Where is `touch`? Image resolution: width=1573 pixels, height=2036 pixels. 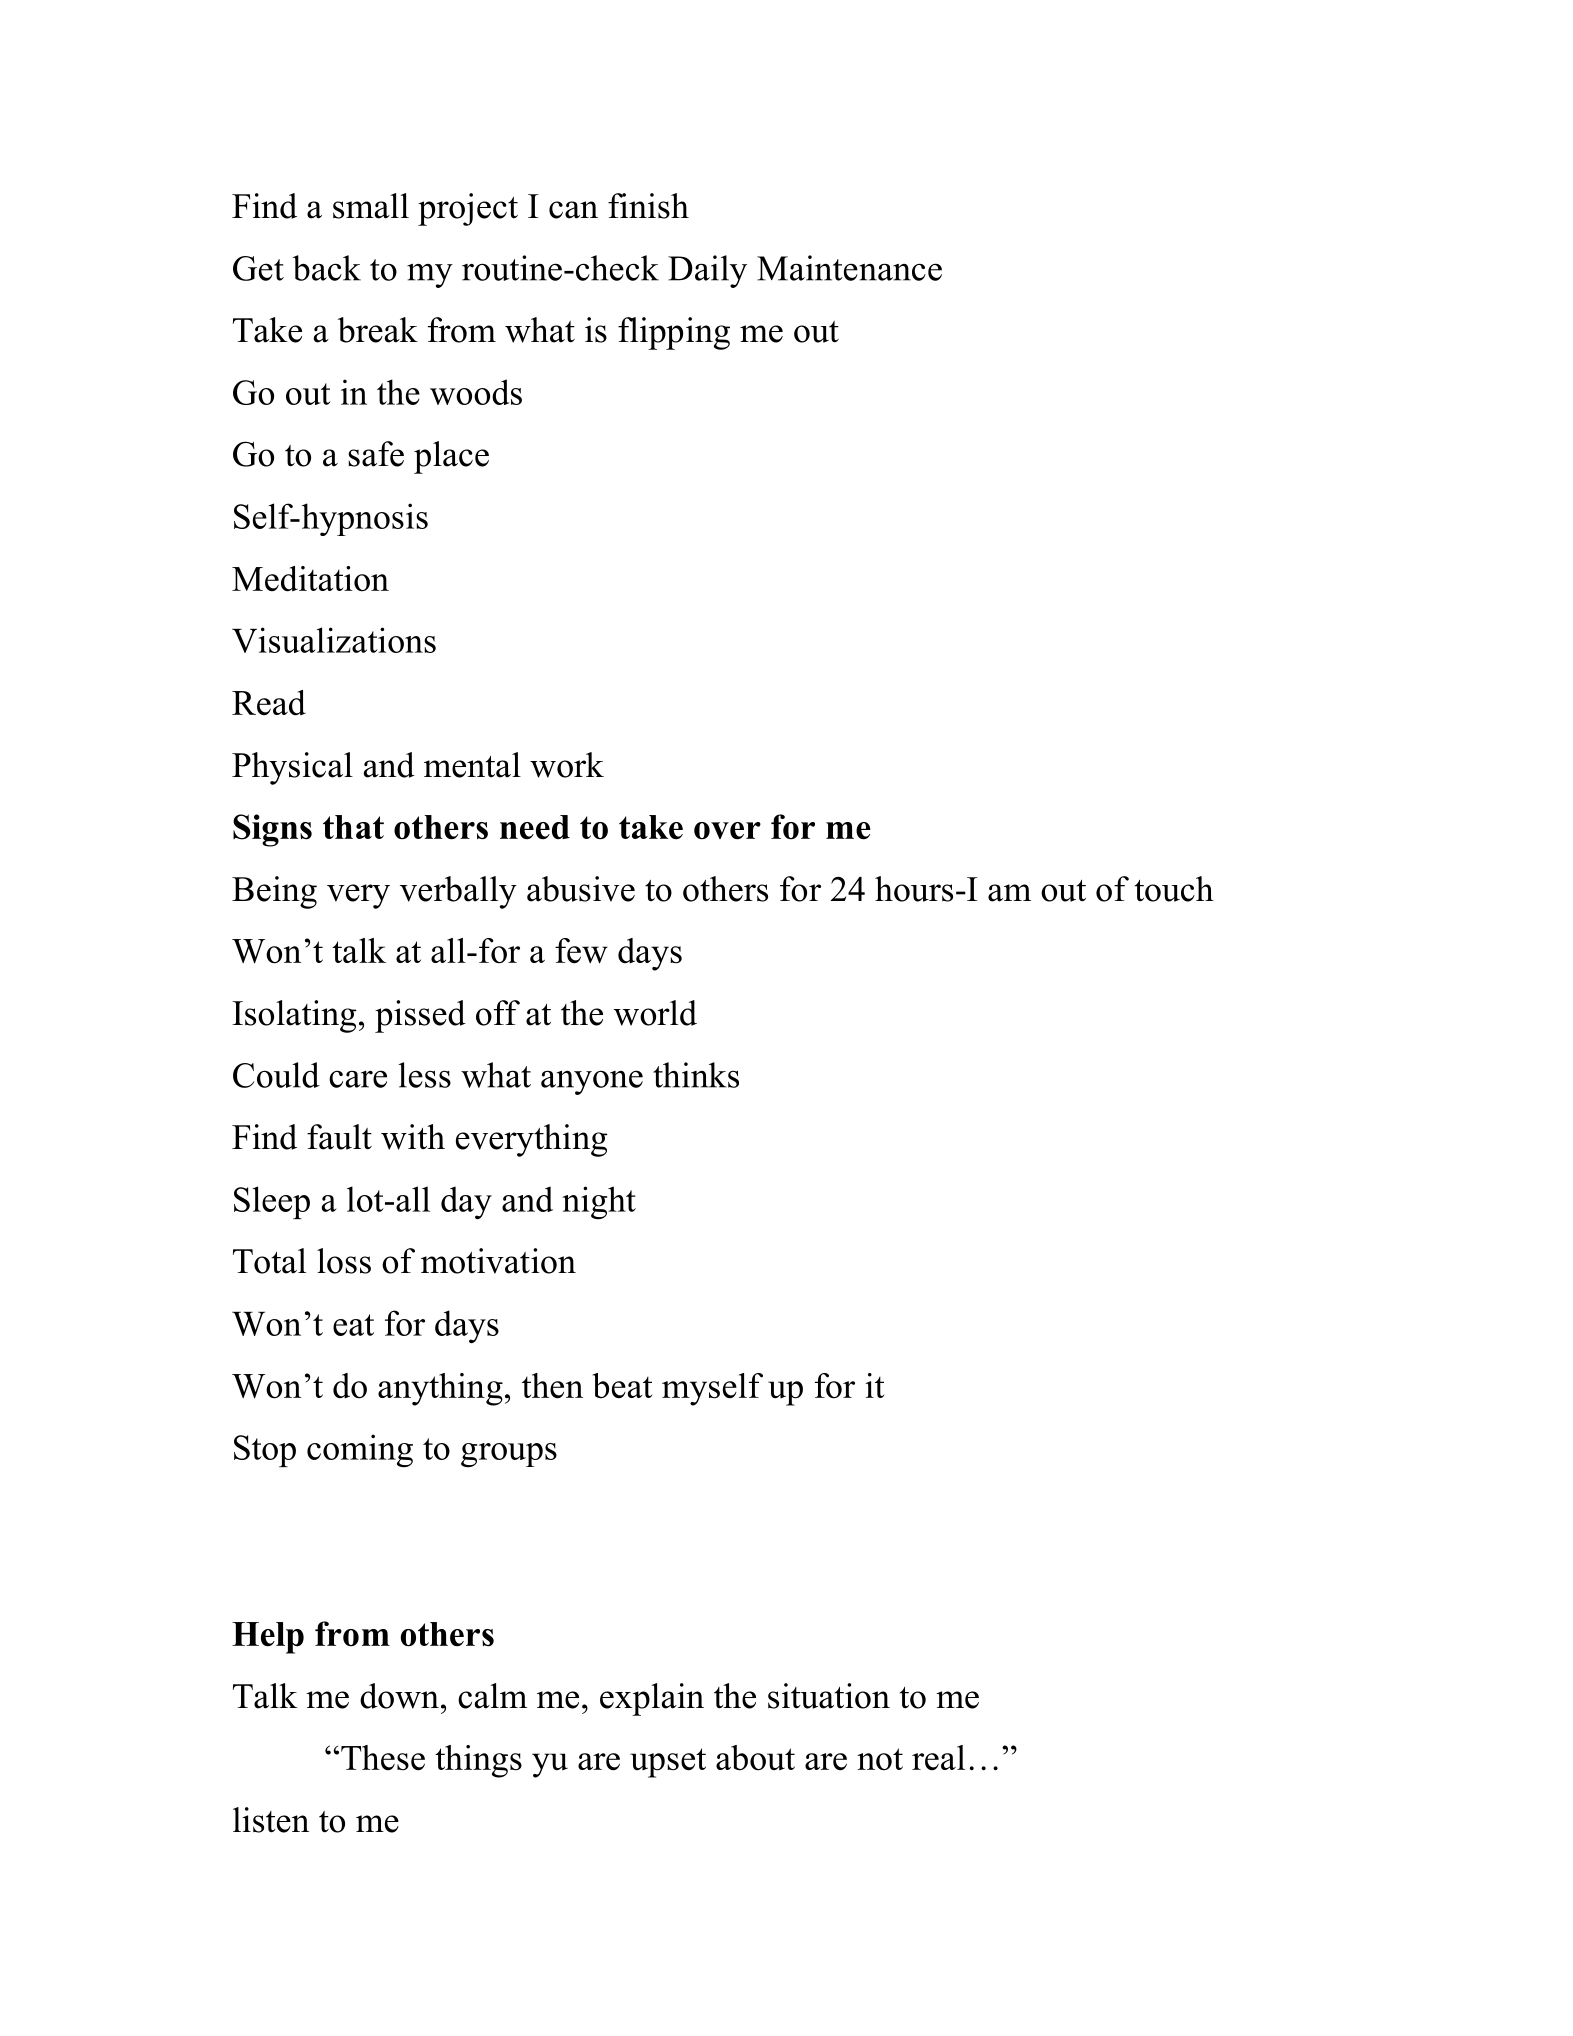 touch is located at coordinates (1174, 889).
